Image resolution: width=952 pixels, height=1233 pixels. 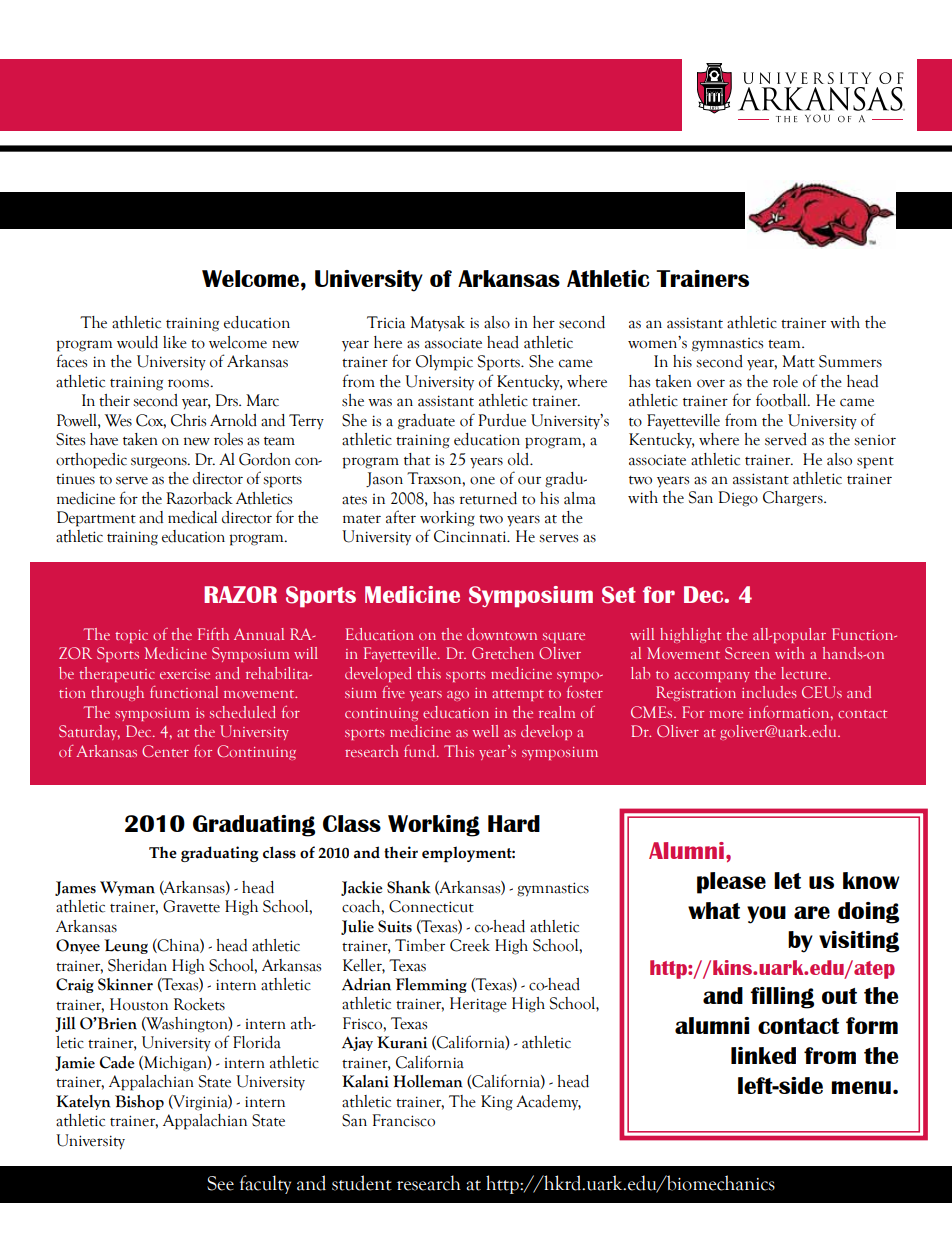 What do you see at coordinates (220, 1183) in the page?
I see `See` at bounding box center [220, 1183].
